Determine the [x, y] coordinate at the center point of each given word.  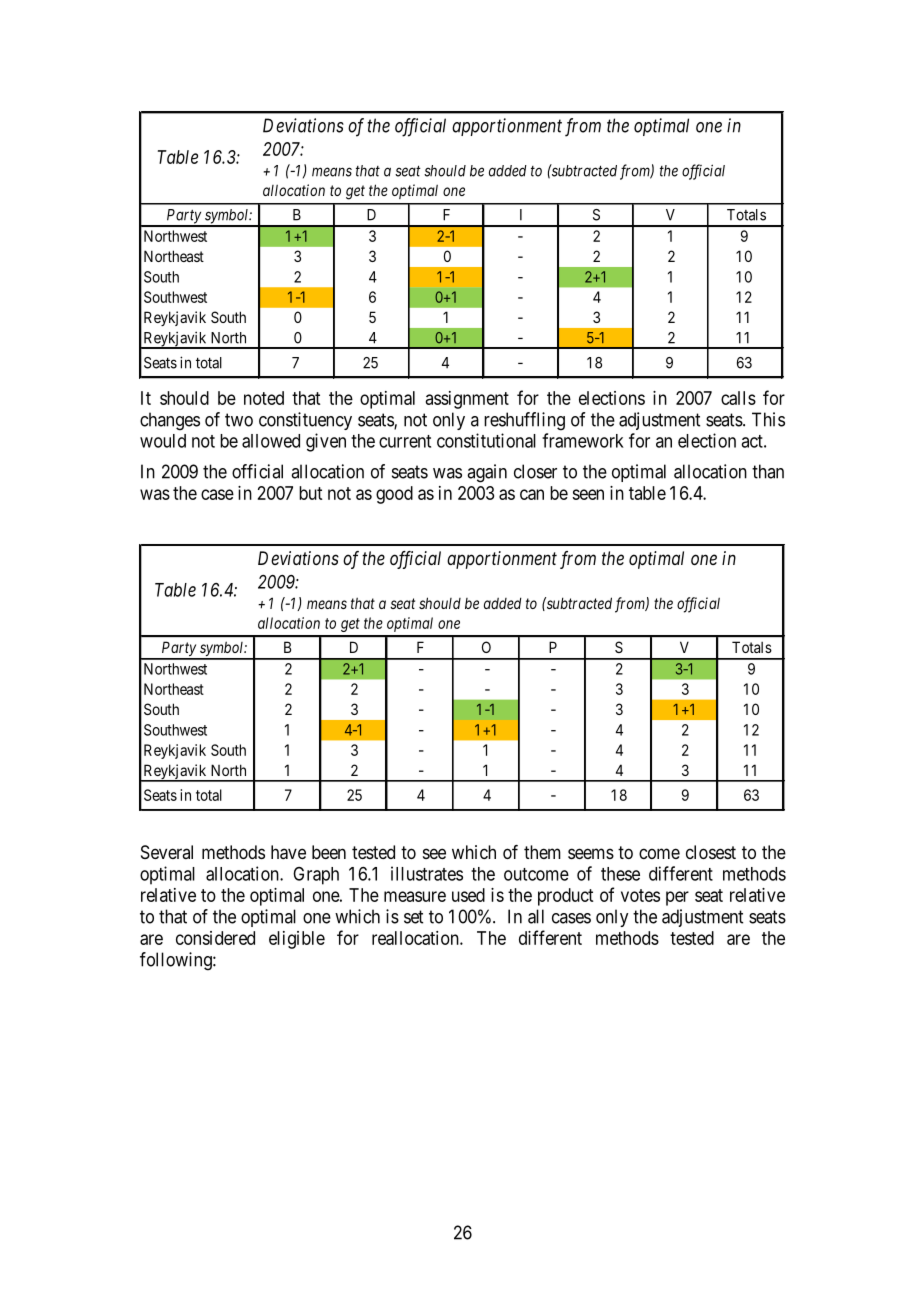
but [310, 493]
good [394, 495]
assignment [467, 400]
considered [215, 938]
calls [738, 398]
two [239, 420]
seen [588, 494]
